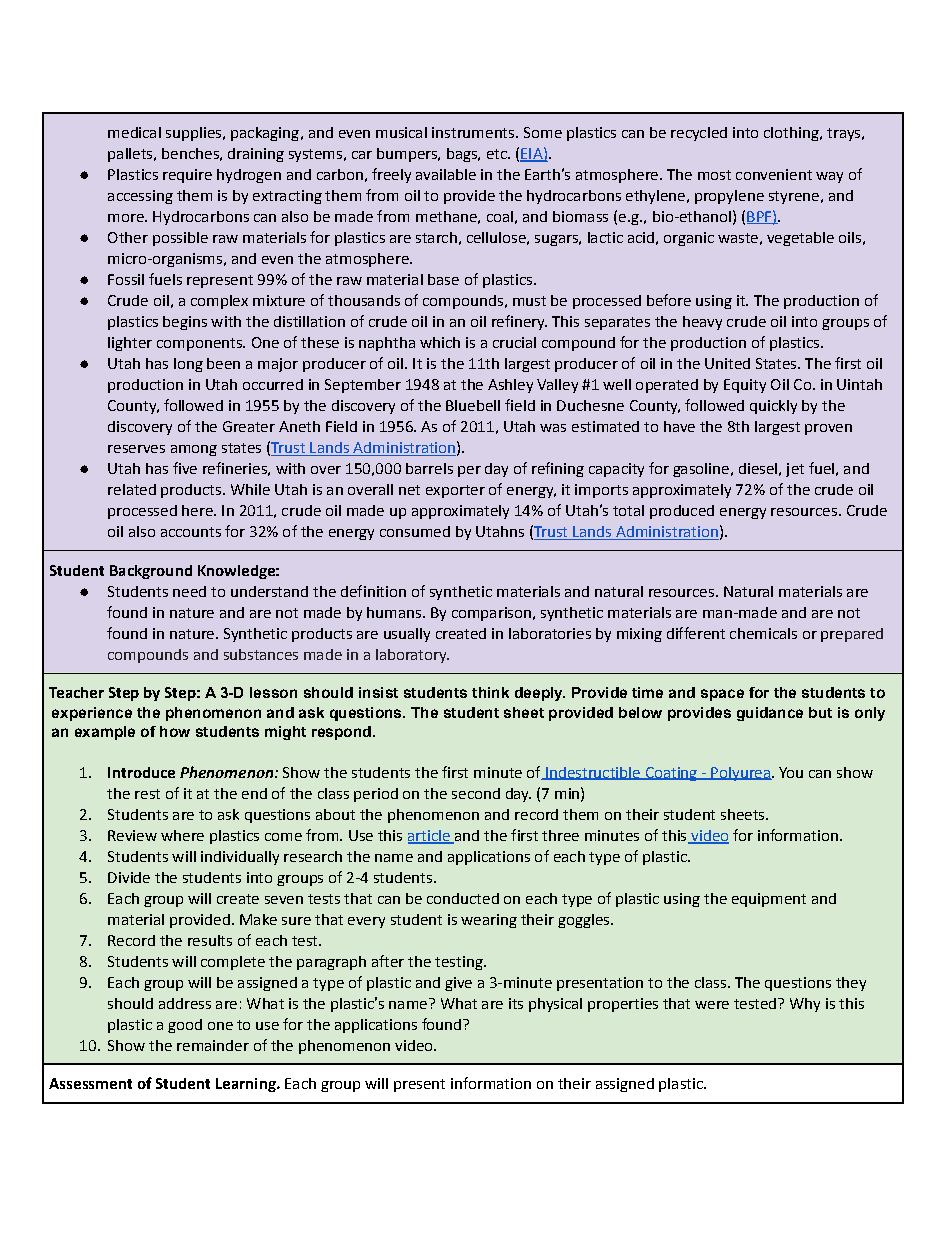 The height and width of the screenshot is (1233, 952). What do you see at coordinates (187, 176) in the screenshot?
I see `require` at bounding box center [187, 176].
